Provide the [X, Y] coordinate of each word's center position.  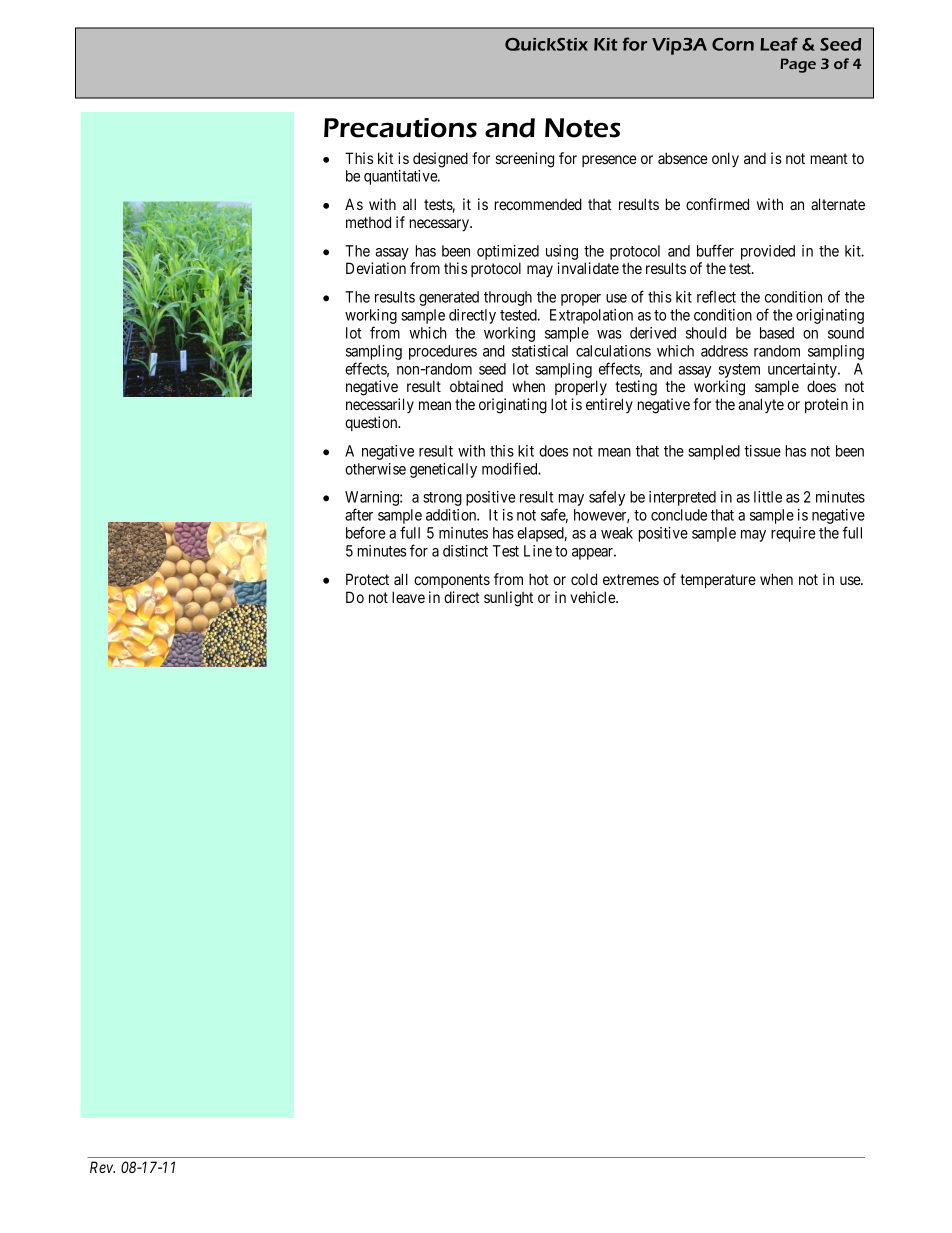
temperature [718, 581]
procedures [443, 352]
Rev [102, 1167]
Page [798, 65]
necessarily [380, 405]
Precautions [400, 128]
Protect [367, 579]
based [777, 333]
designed [440, 160]
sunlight [508, 599]
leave [408, 597]
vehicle [593, 597]
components [452, 581]
